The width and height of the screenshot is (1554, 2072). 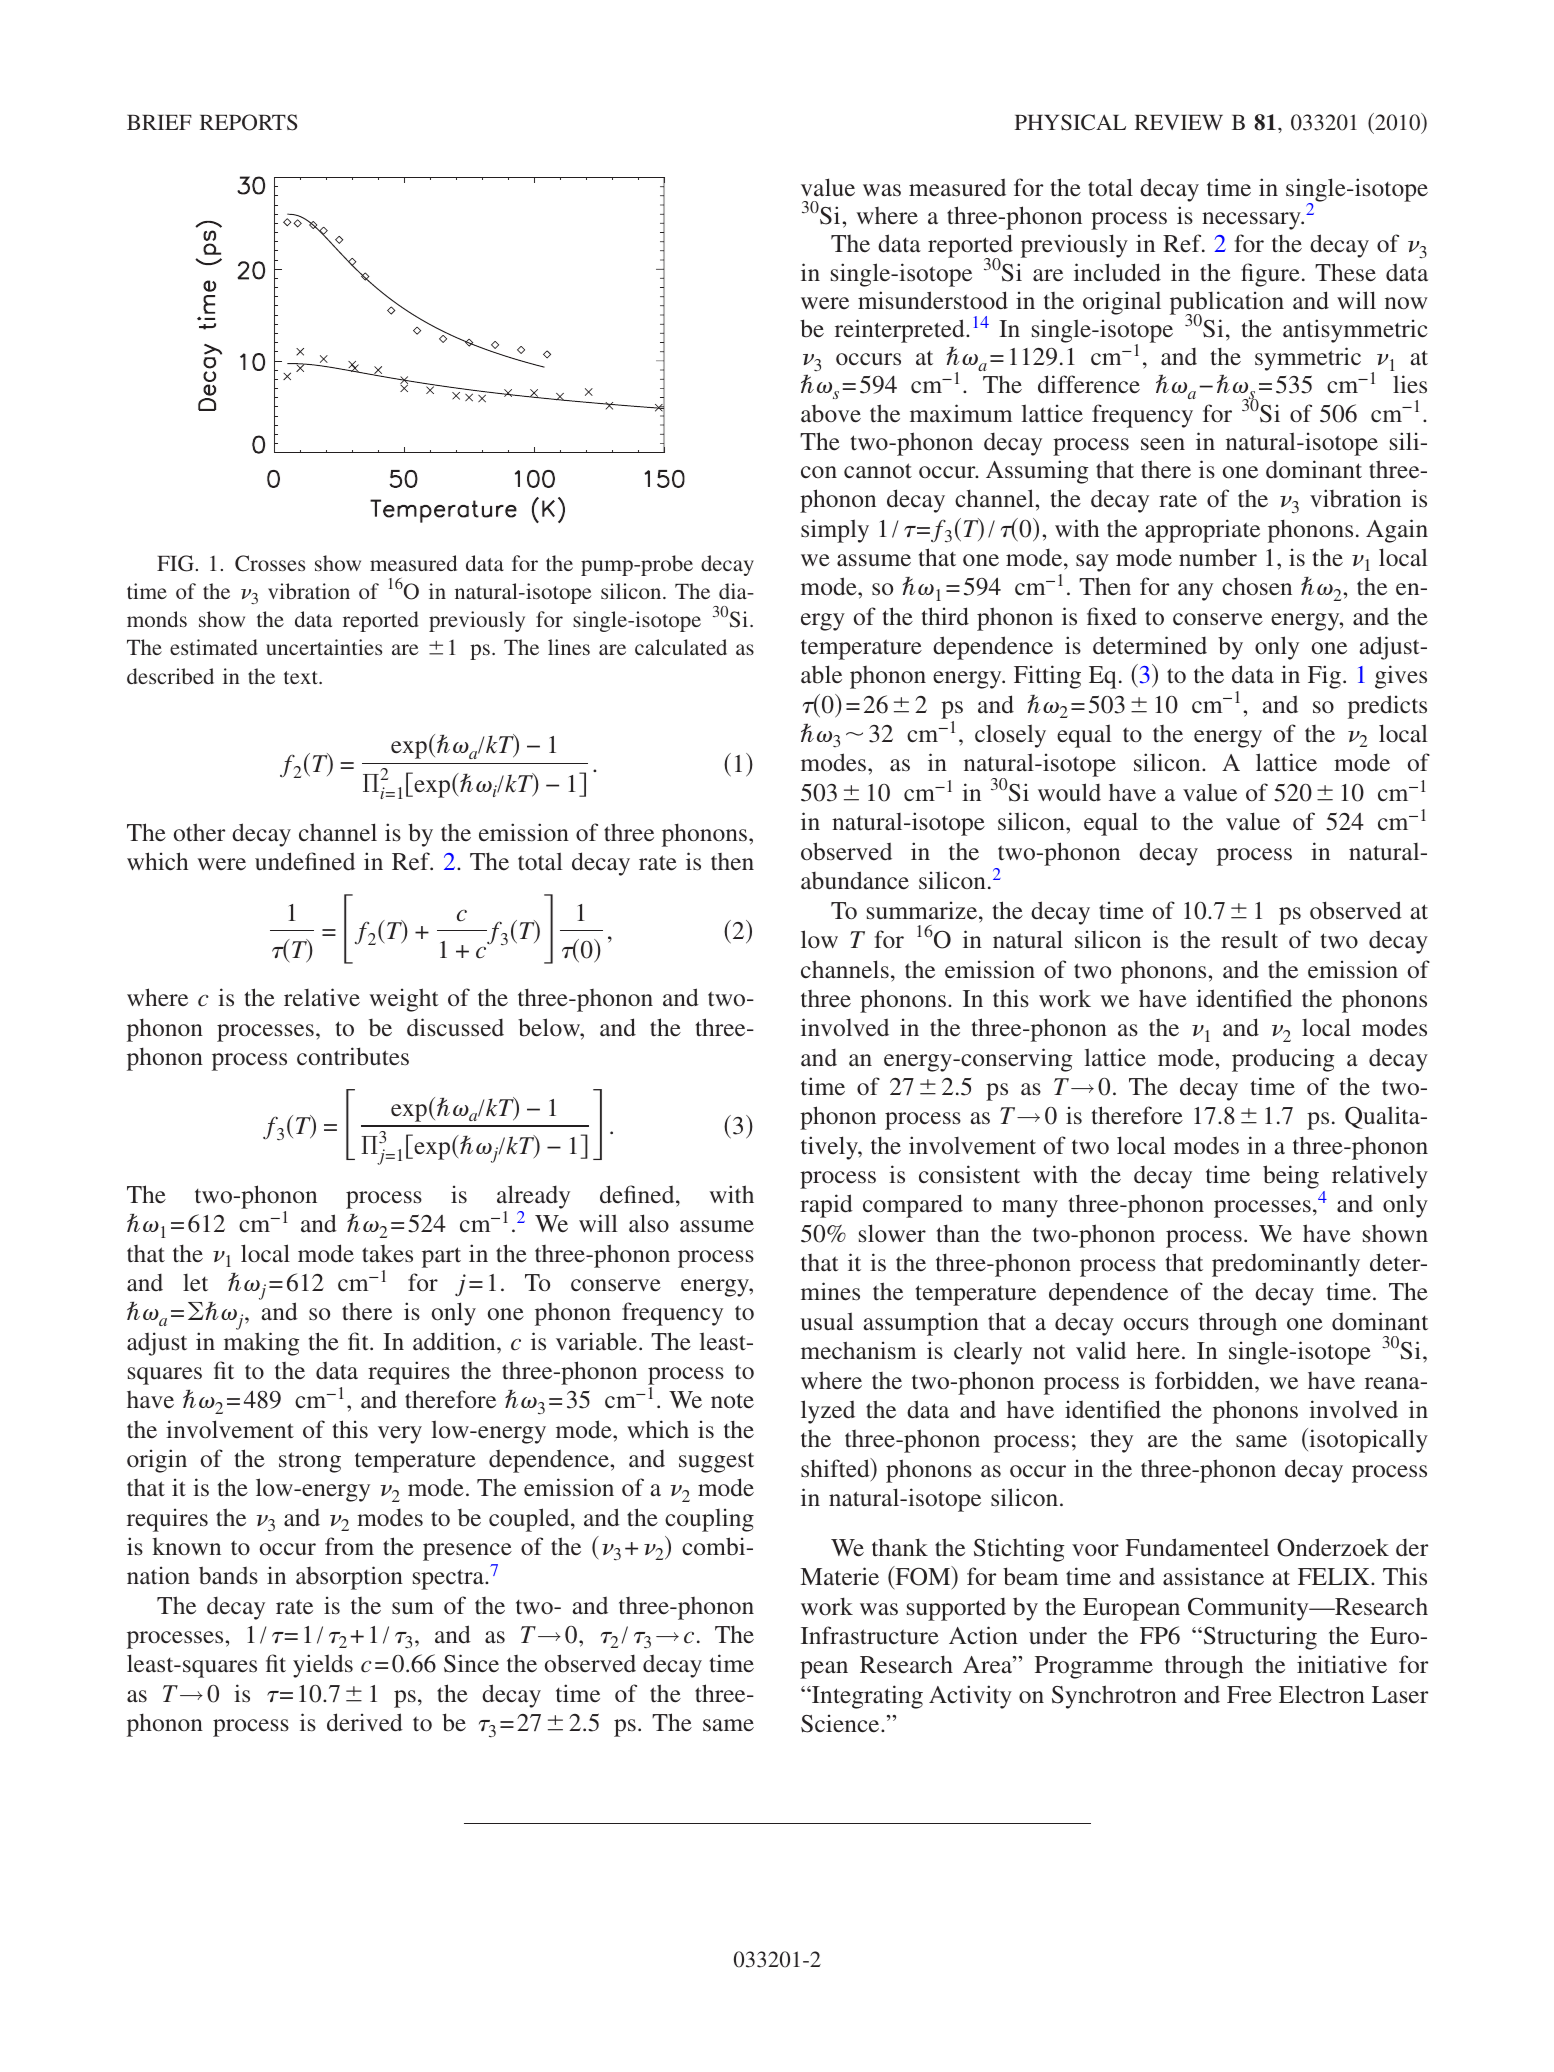 What do you see at coordinates (1070, 122) in the screenshot?
I see `PHYSICAL` at bounding box center [1070, 122].
